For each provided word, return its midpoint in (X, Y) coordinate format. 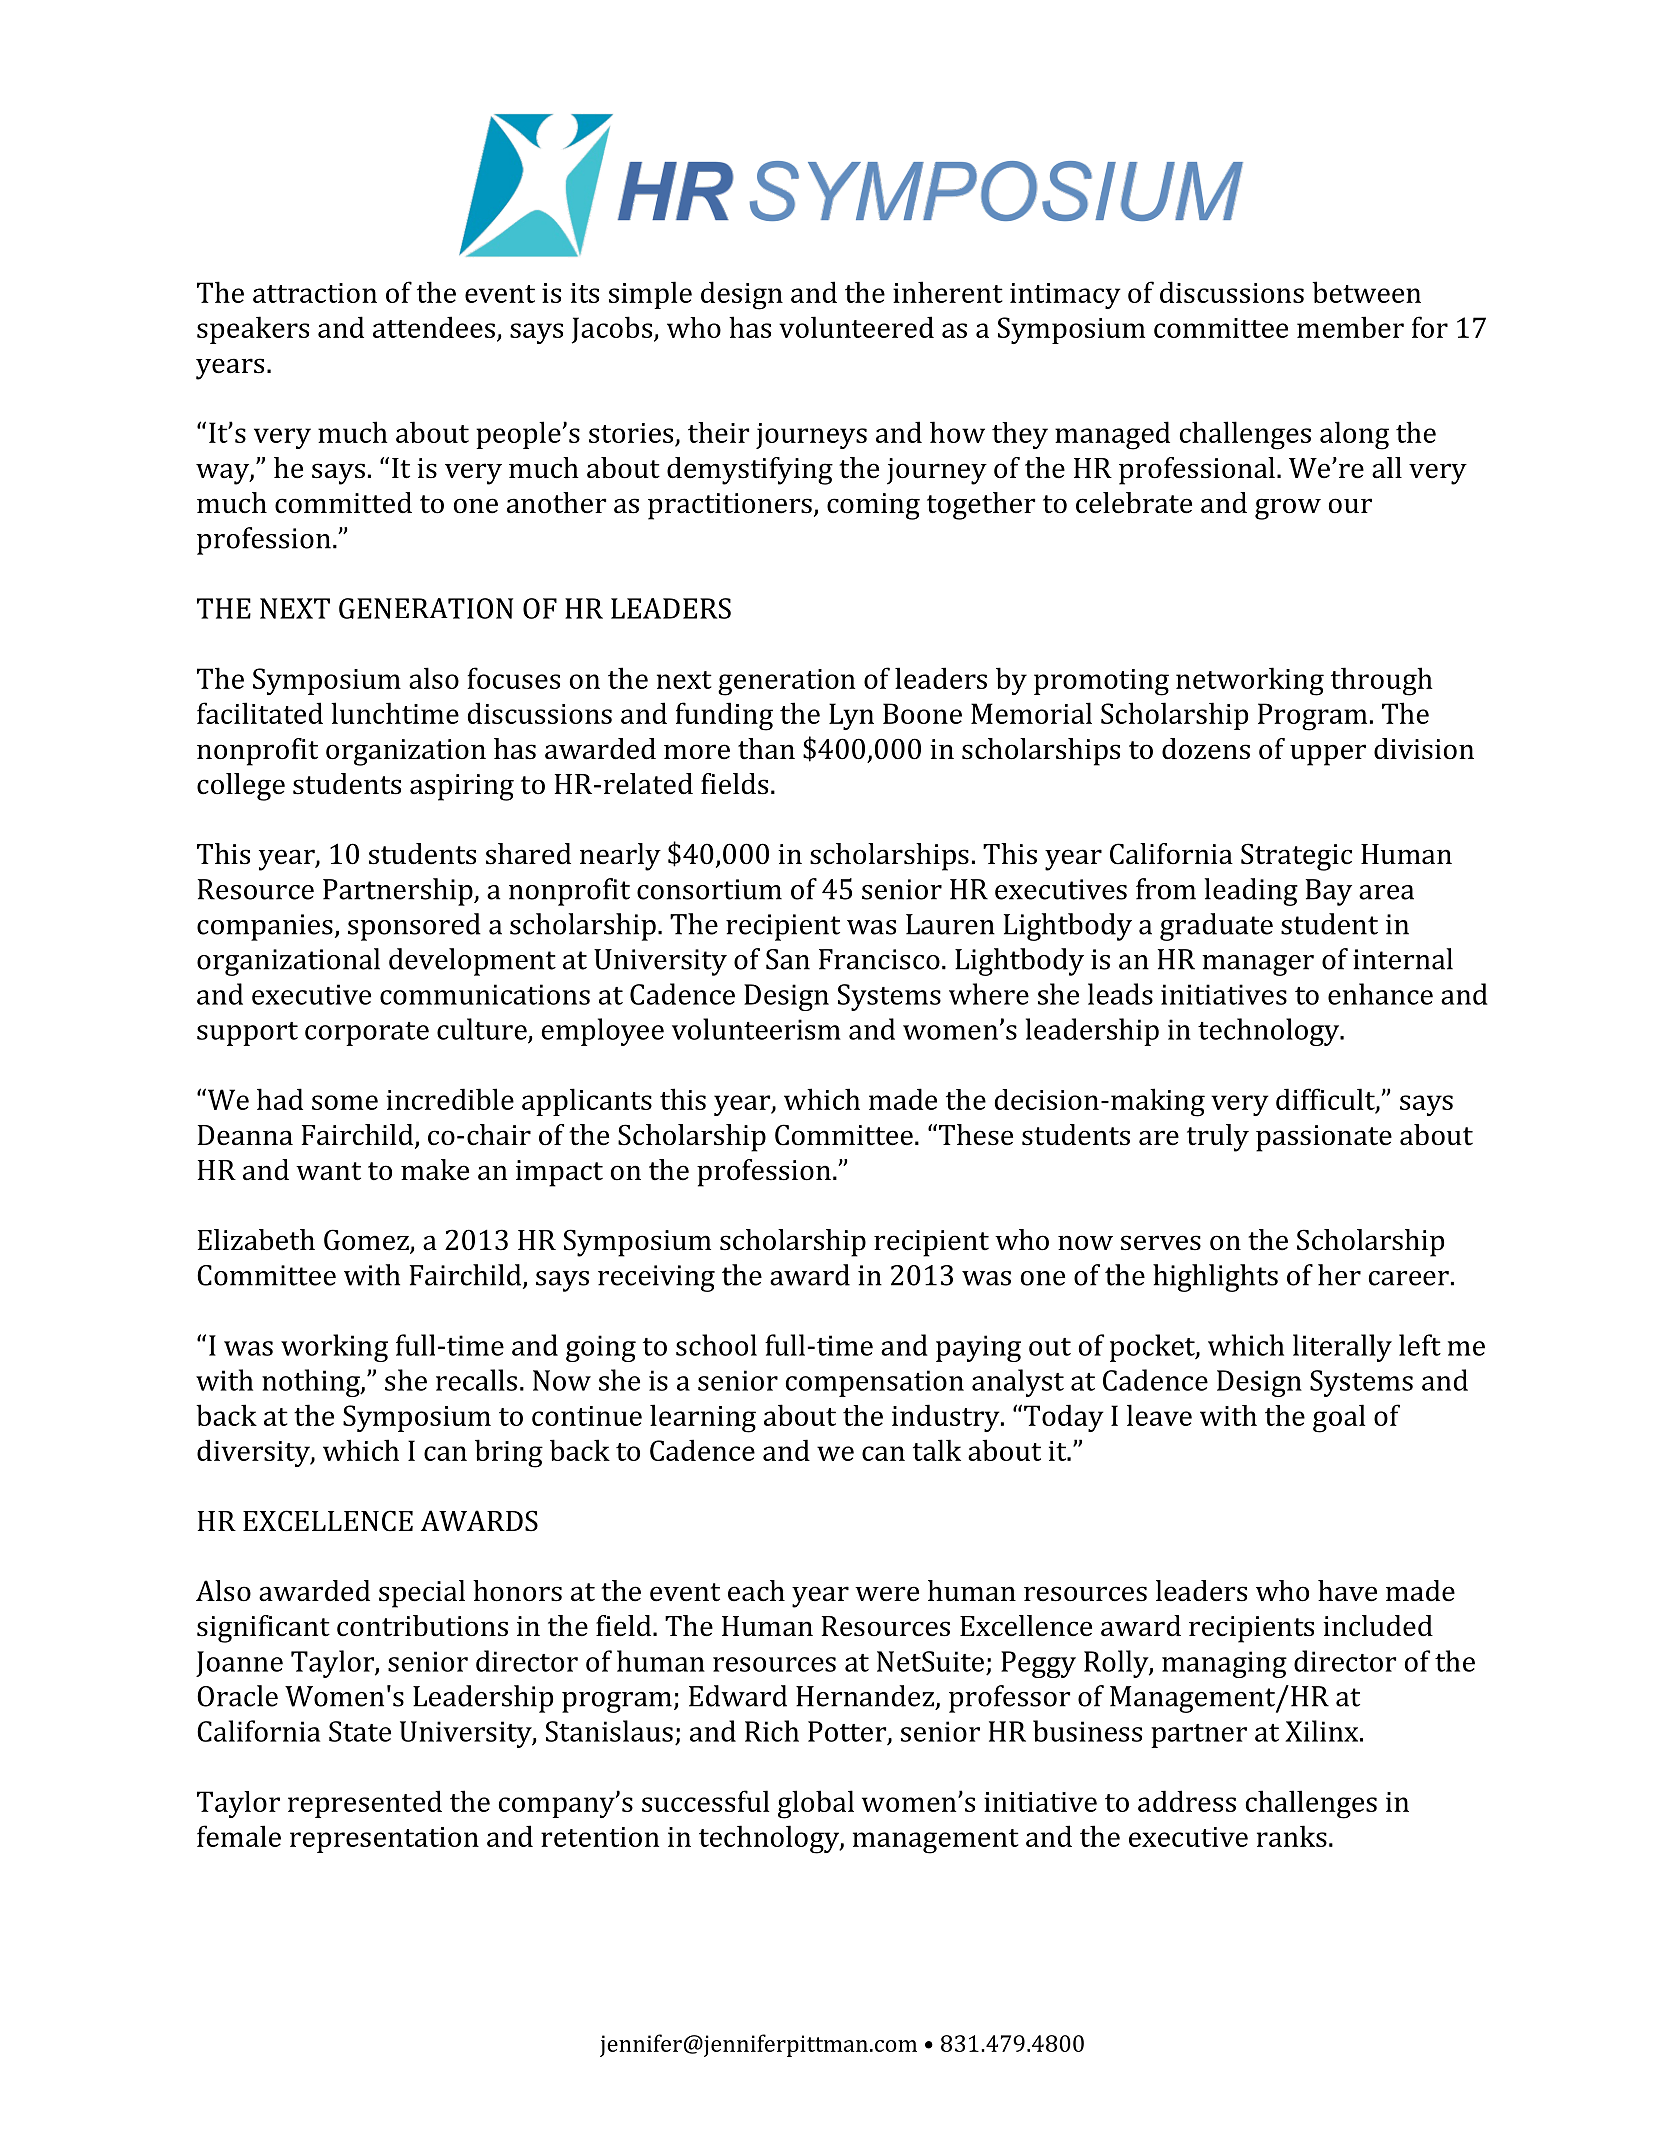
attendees (434, 327)
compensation (875, 1383)
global (816, 1804)
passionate (1324, 1138)
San (788, 959)
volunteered (856, 327)
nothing (312, 1383)
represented (365, 1804)
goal (1339, 1418)
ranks (1292, 1836)
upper (1328, 755)
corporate (367, 1034)
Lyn (851, 716)
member (1350, 327)
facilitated (260, 713)
